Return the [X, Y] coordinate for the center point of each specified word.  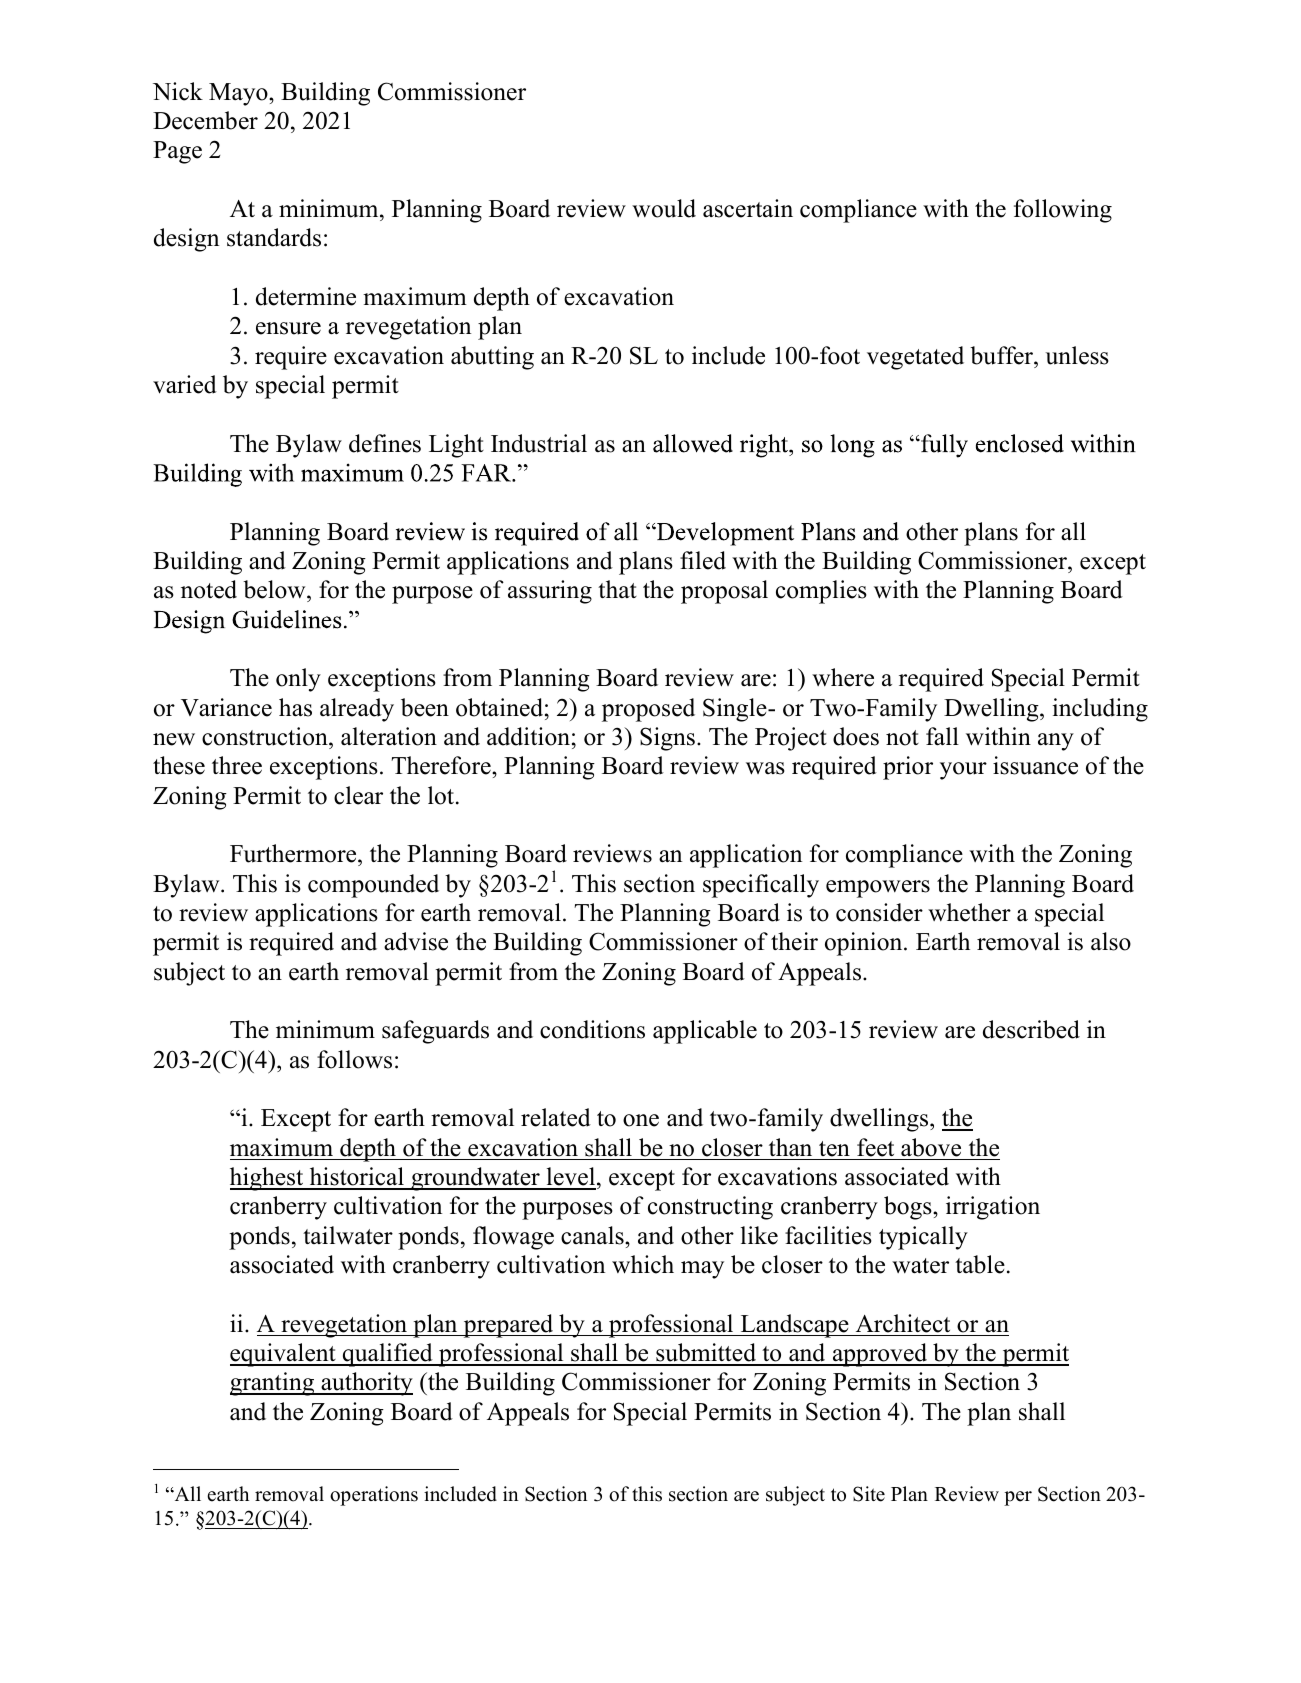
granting [273, 1384]
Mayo [239, 94]
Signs [667, 739]
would [664, 208]
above [931, 1147]
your [963, 771]
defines [385, 443]
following [1063, 211]
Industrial [539, 443]
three [237, 765]
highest [268, 1179]
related [556, 1117]
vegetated [915, 358]
